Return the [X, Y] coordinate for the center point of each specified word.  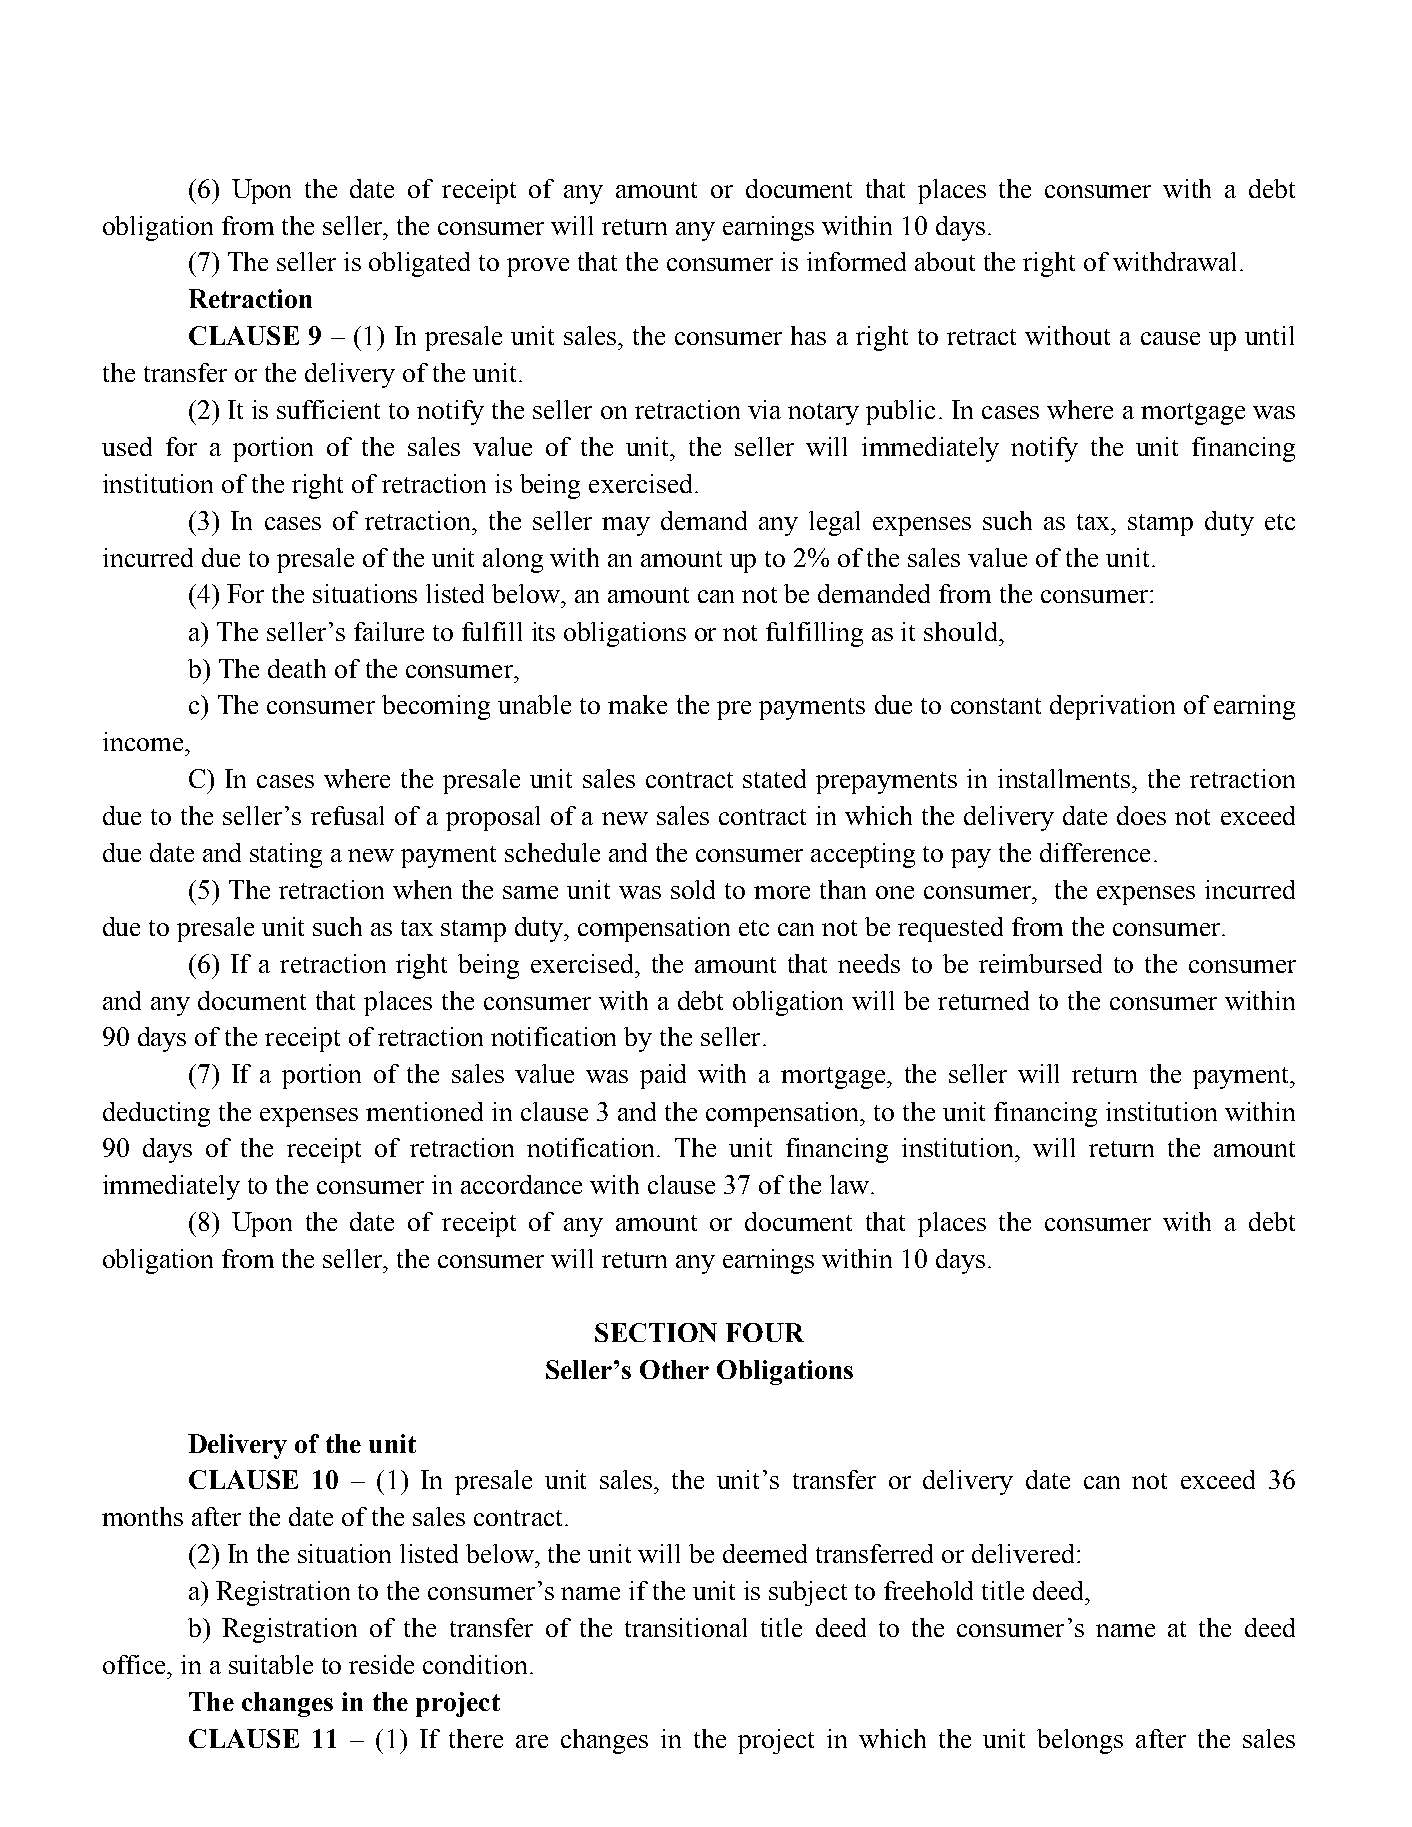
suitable [271, 1664]
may [626, 526]
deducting [156, 1114]
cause [1170, 338]
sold [693, 889]
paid [663, 1076]
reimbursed [1040, 963]
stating [286, 855]
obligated [419, 264]
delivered [1025, 1553]
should [962, 631]
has [808, 335]
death [297, 668]
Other [674, 1369]
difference [1095, 852]
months [142, 1516]
